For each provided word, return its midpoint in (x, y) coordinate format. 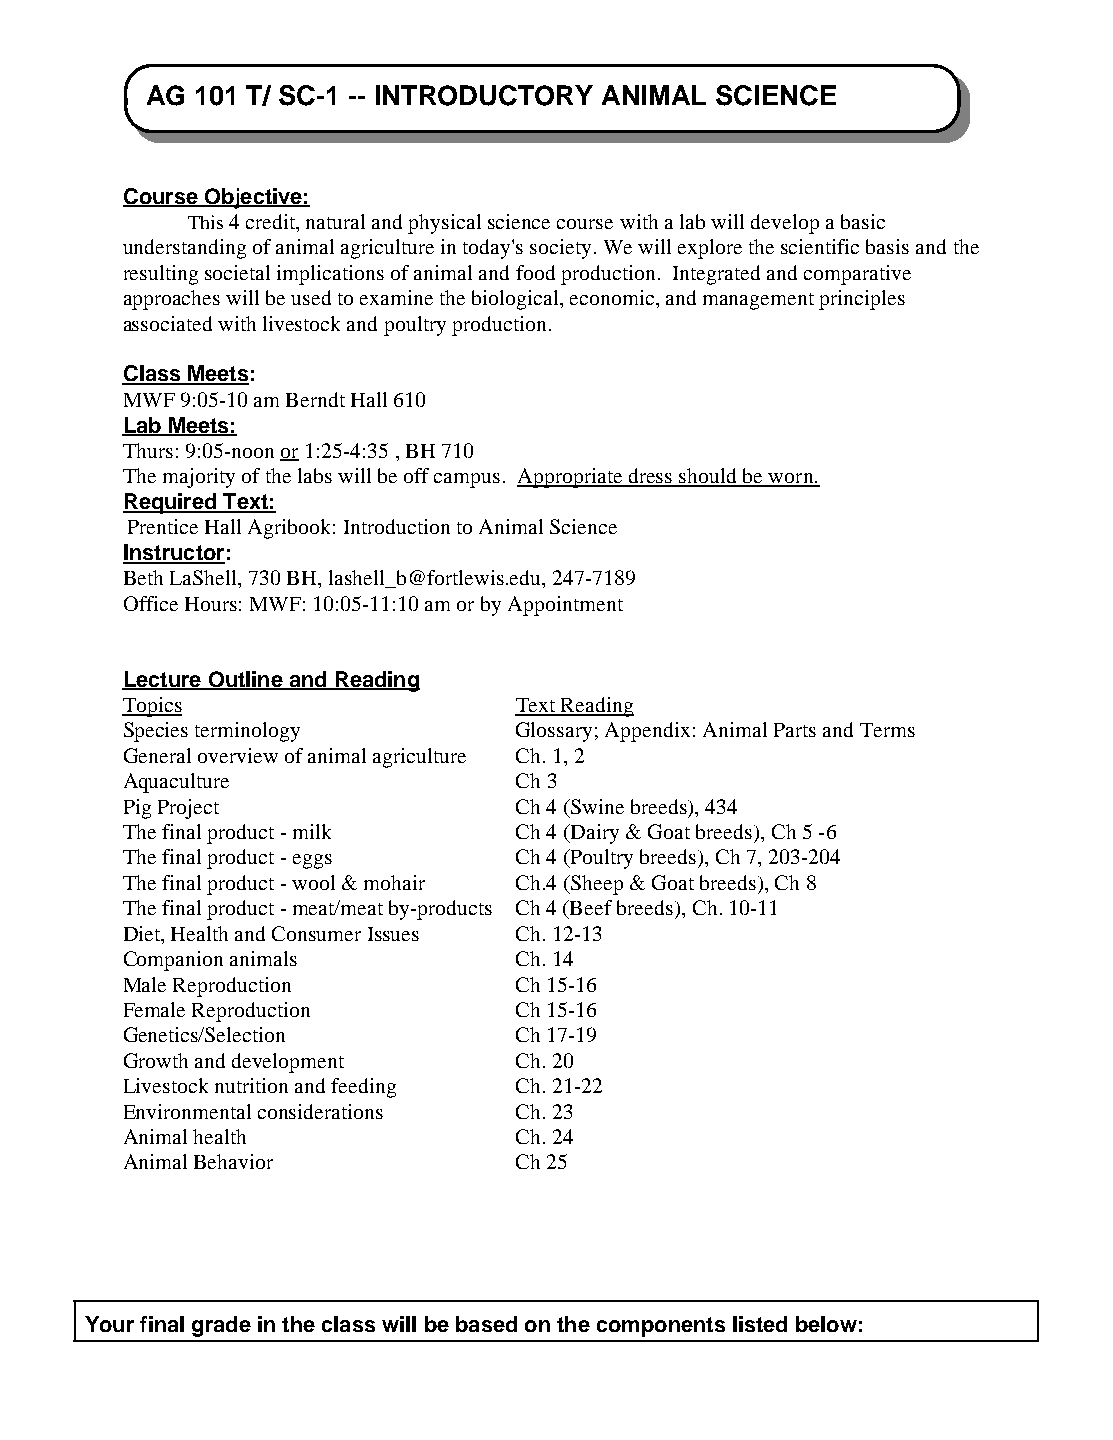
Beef (590, 907)
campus (467, 480)
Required (170, 503)
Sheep (596, 885)
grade (221, 1326)
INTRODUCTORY (484, 95)
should (708, 477)
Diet (143, 933)
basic (863, 221)
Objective (253, 198)
